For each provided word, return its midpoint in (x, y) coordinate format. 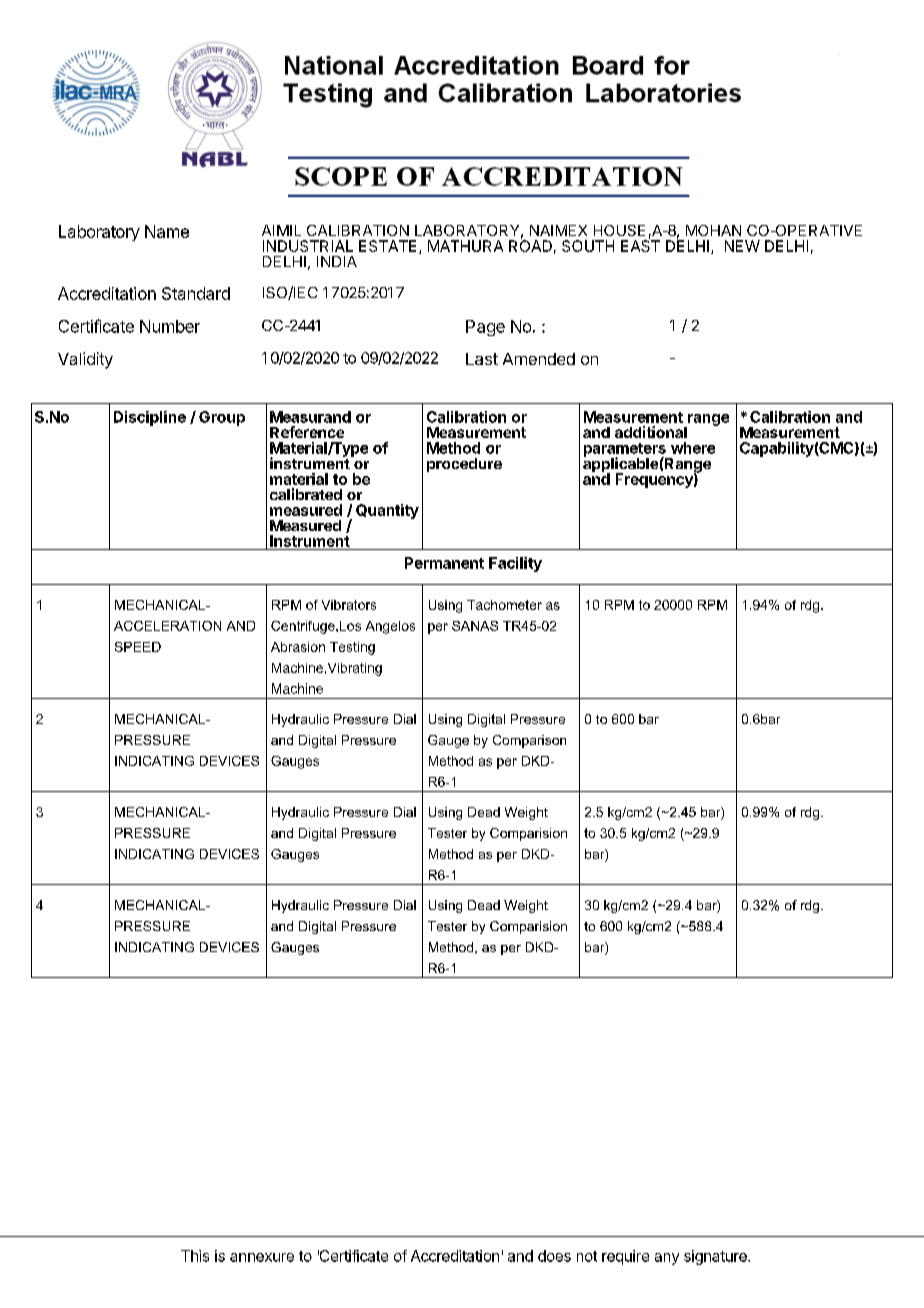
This (195, 1256)
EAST (640, 245)
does (554, 1256)
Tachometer (504, 605)
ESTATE (387, 246)
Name (167, 231)
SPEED (138, 647)
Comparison (529, 741)
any (667, 1259)
